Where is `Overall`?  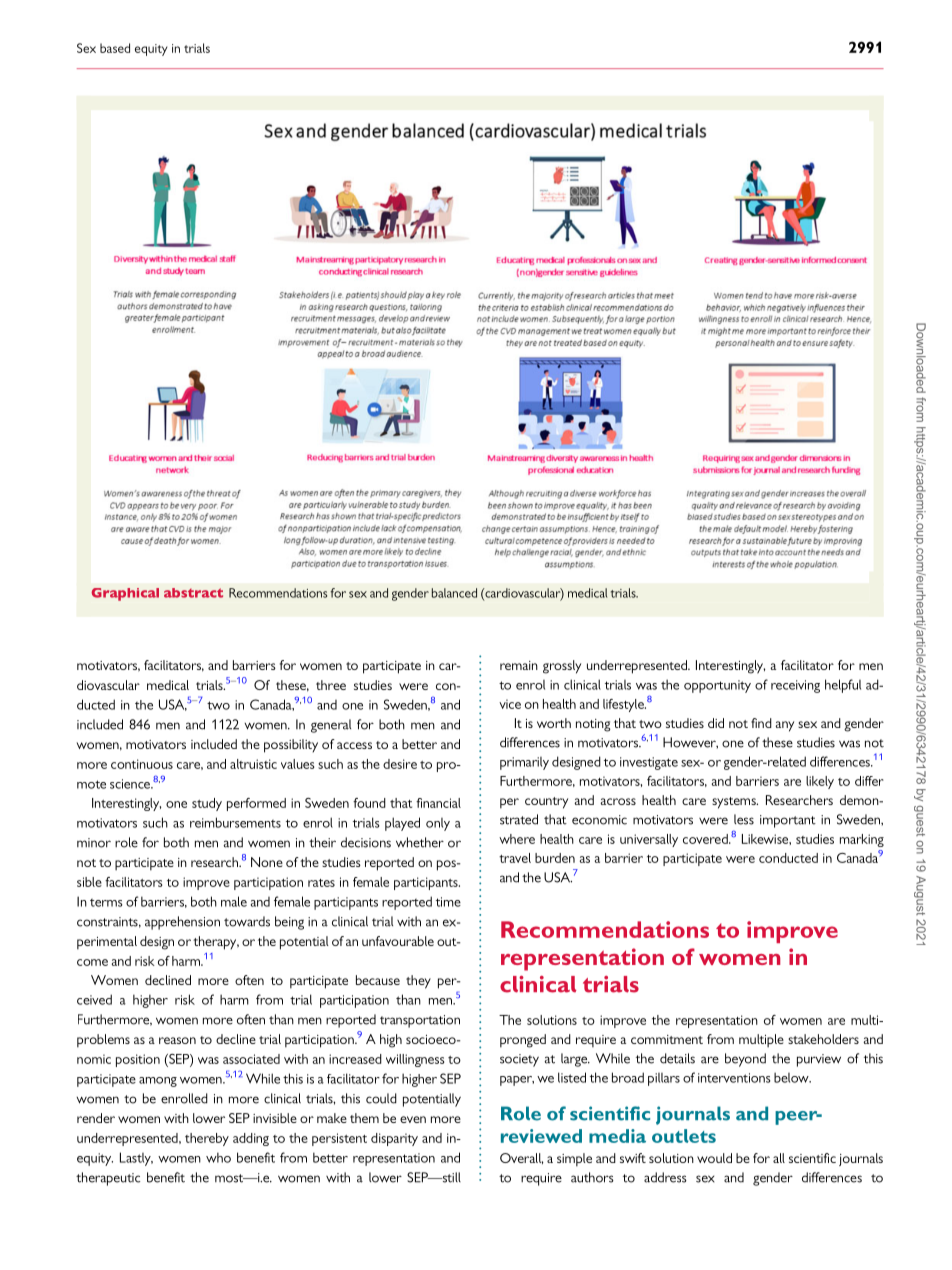 Overall is located at coordinates (522, 1158).
